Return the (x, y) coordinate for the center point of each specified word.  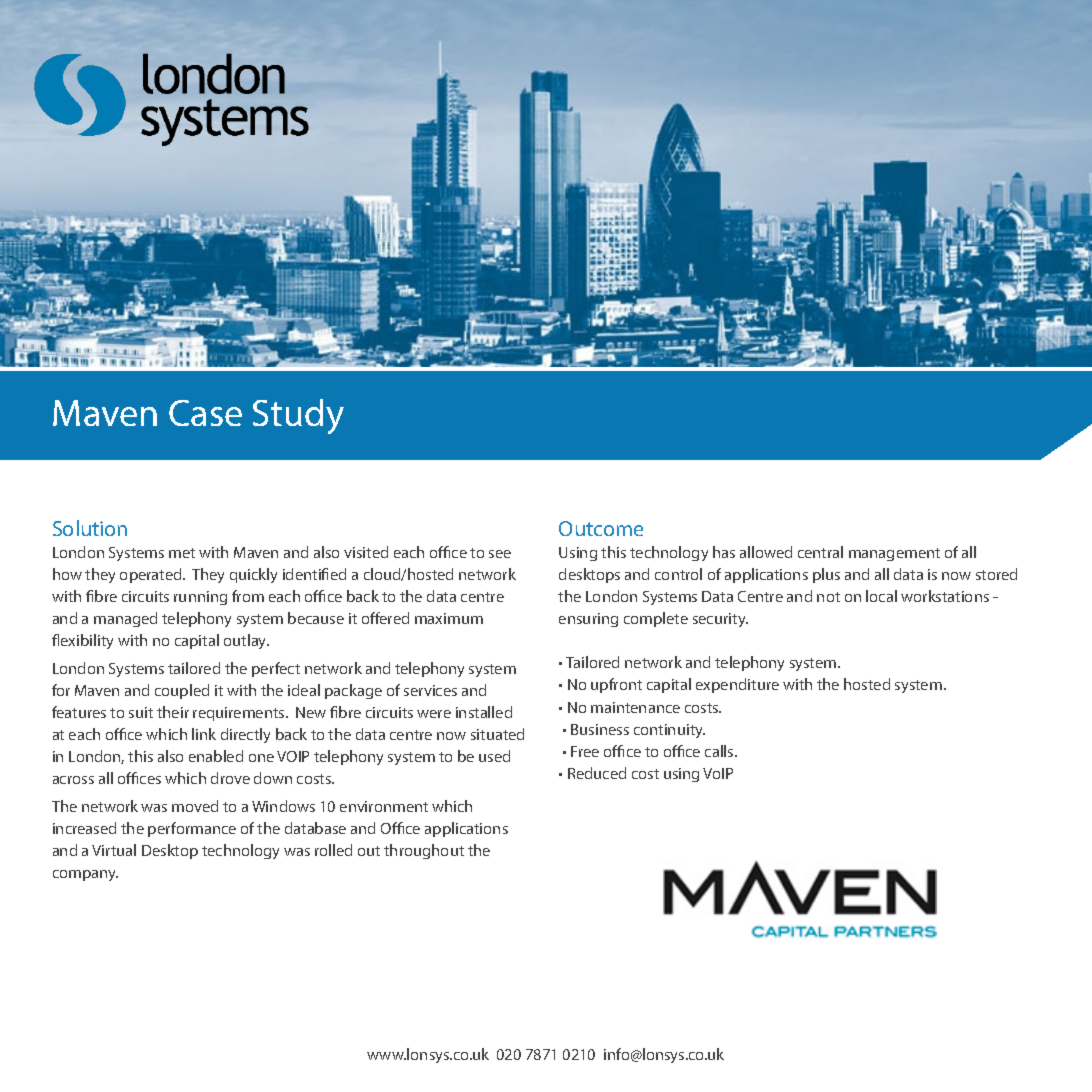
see (500, 554)
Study (298, 416)
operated (152, 575)
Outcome (601, 528)
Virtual (114, 850)
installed (484, 712)
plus (826, 575)
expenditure (737, 685)
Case (205, 413)
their (173, 712)
